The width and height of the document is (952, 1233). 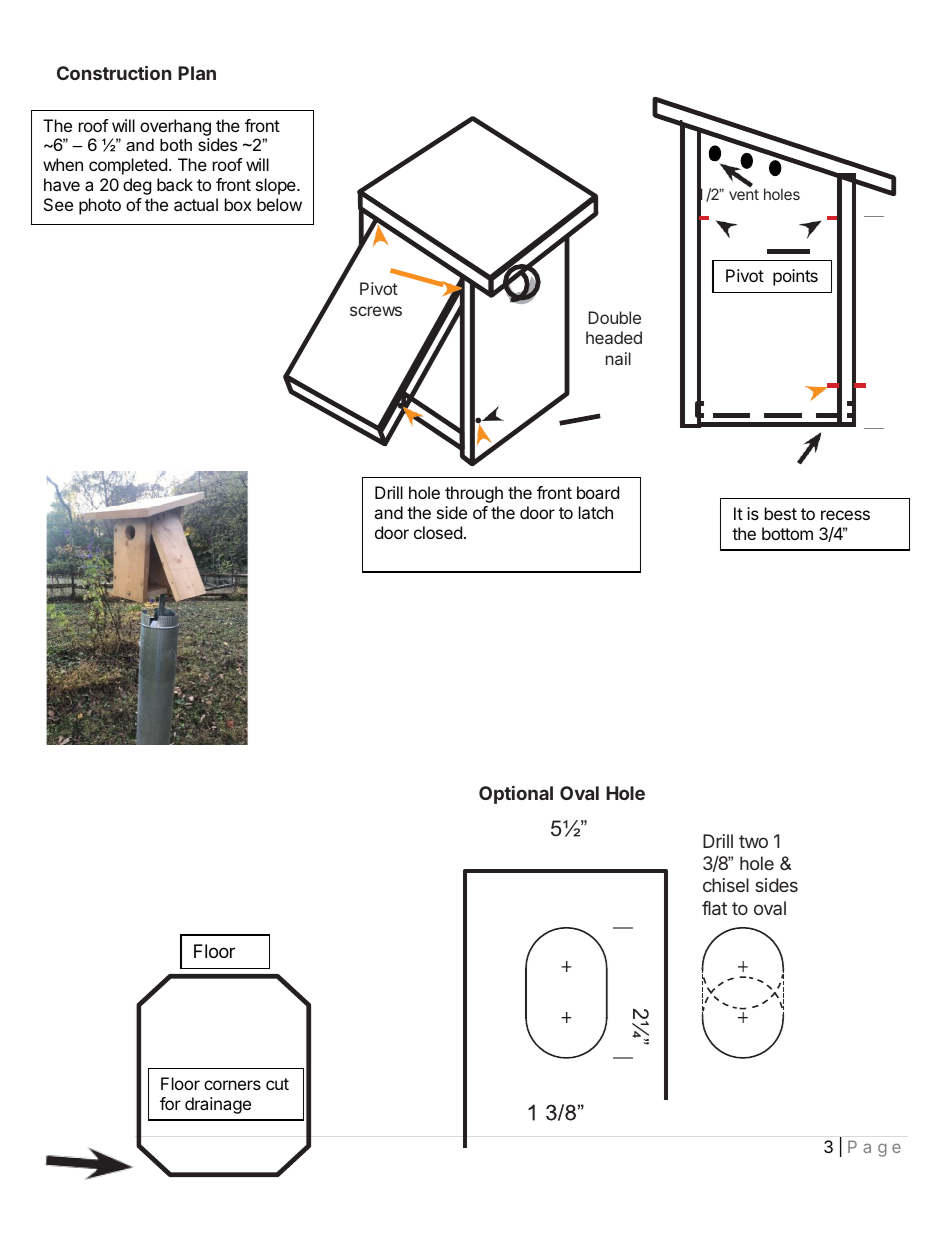 What do you see at coordinates (175, 129) in the document?
I see `overhang` at bounding box center [175, 129].
